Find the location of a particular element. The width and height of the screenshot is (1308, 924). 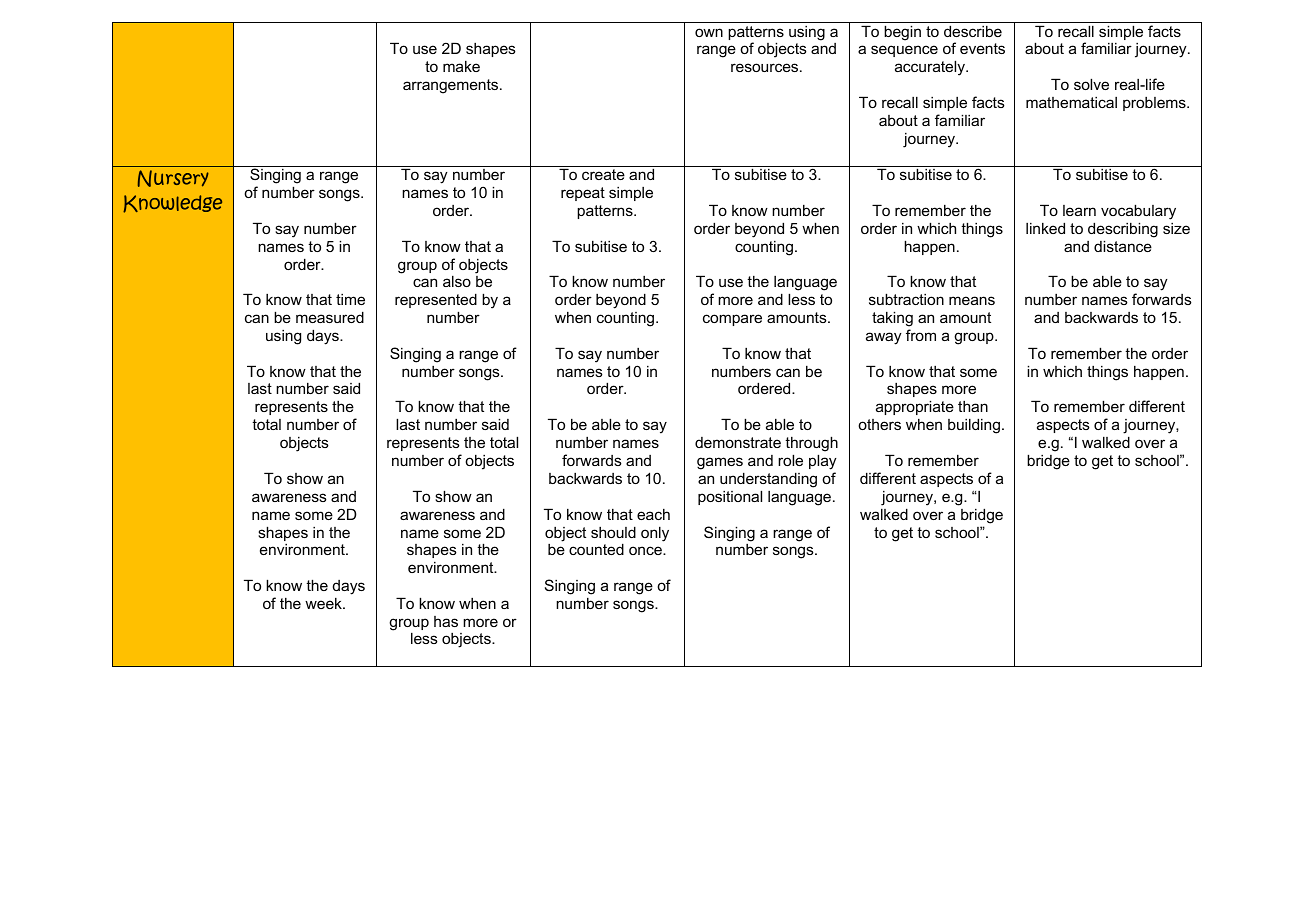

once is located at coordinates (646, 550).
